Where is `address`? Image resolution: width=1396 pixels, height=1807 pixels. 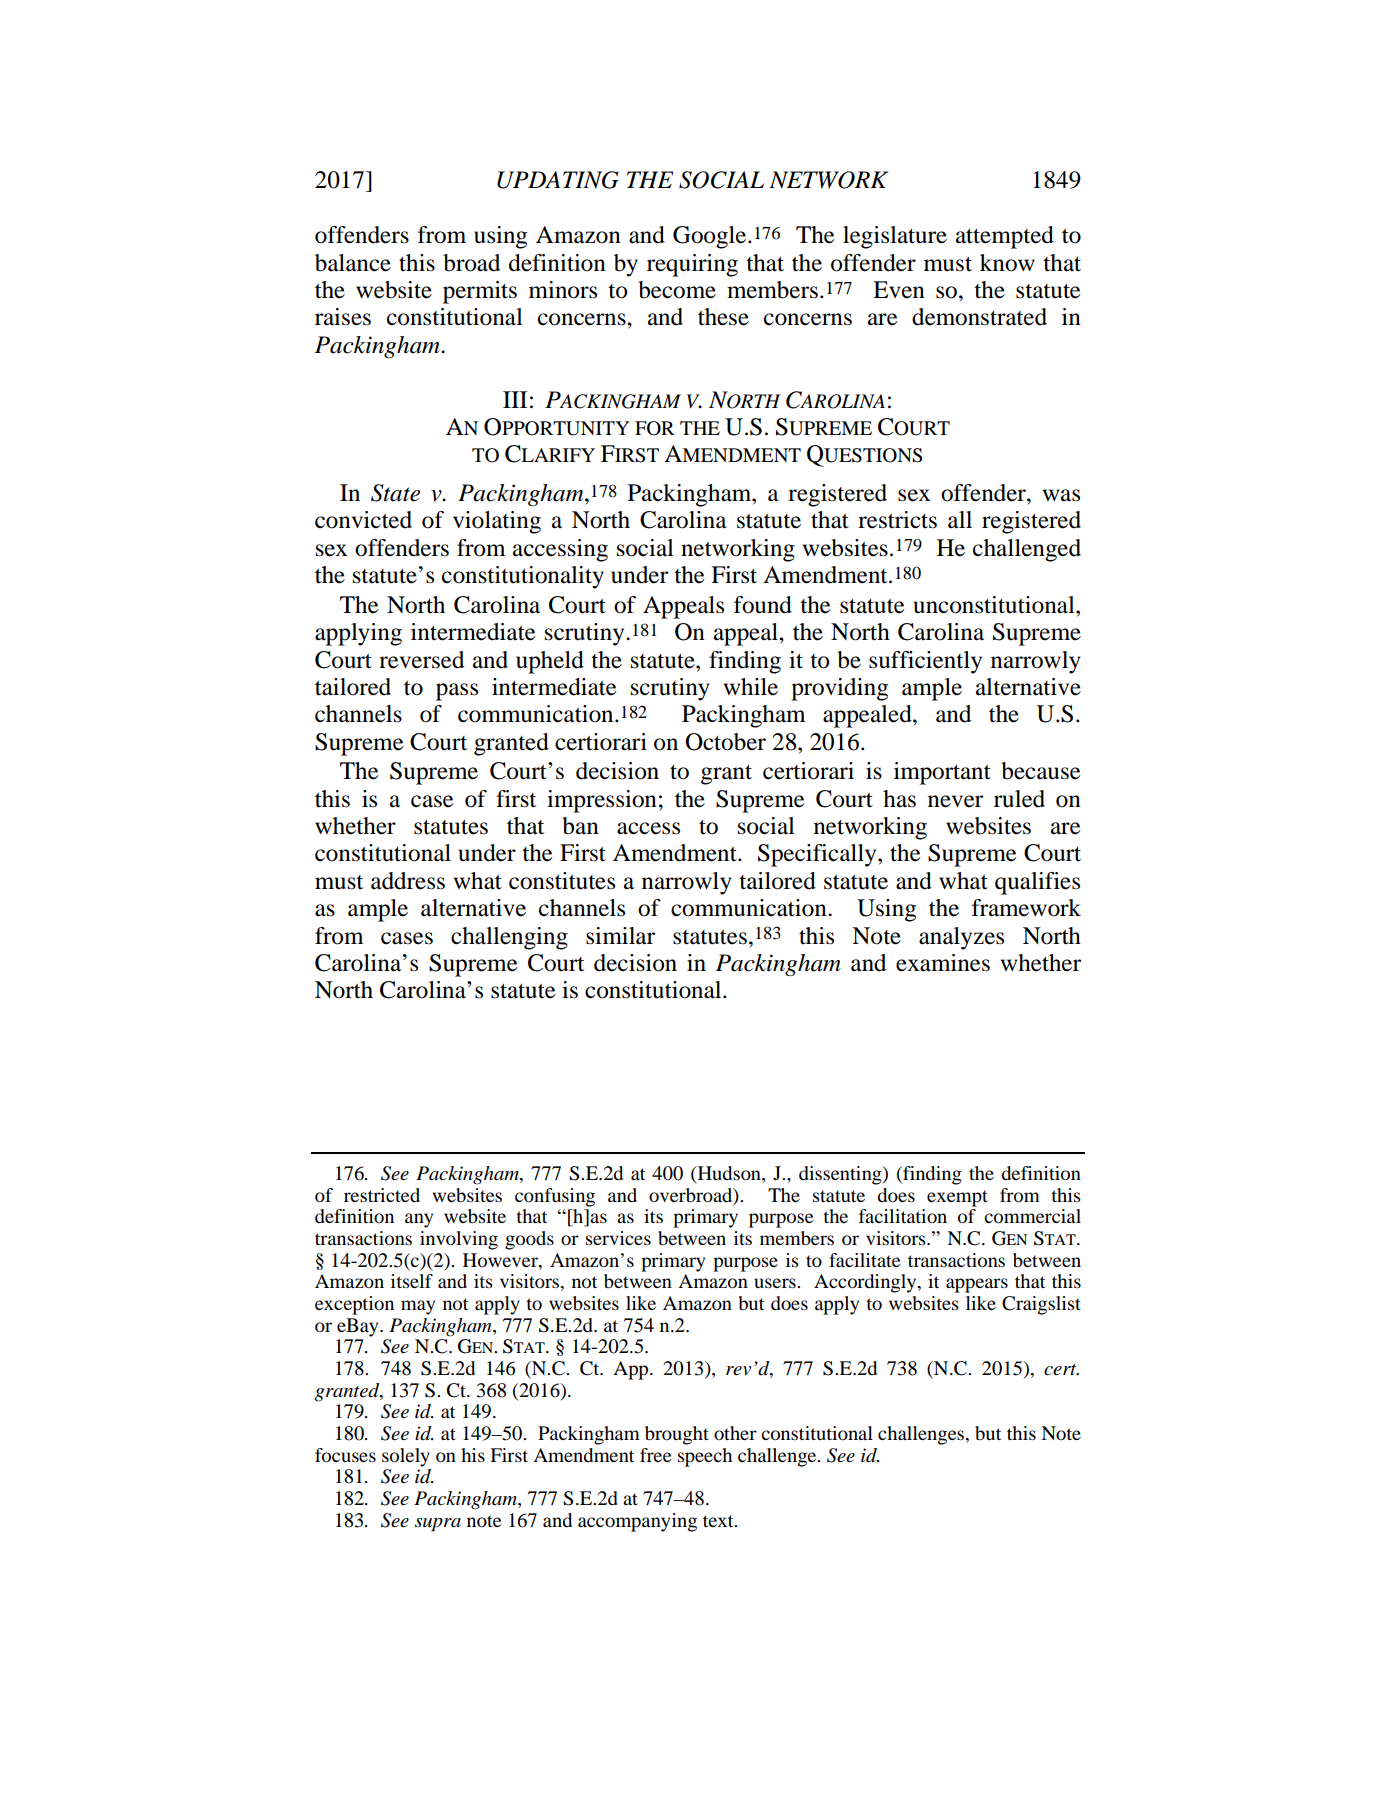
address is located at coordinates (408, 881).
